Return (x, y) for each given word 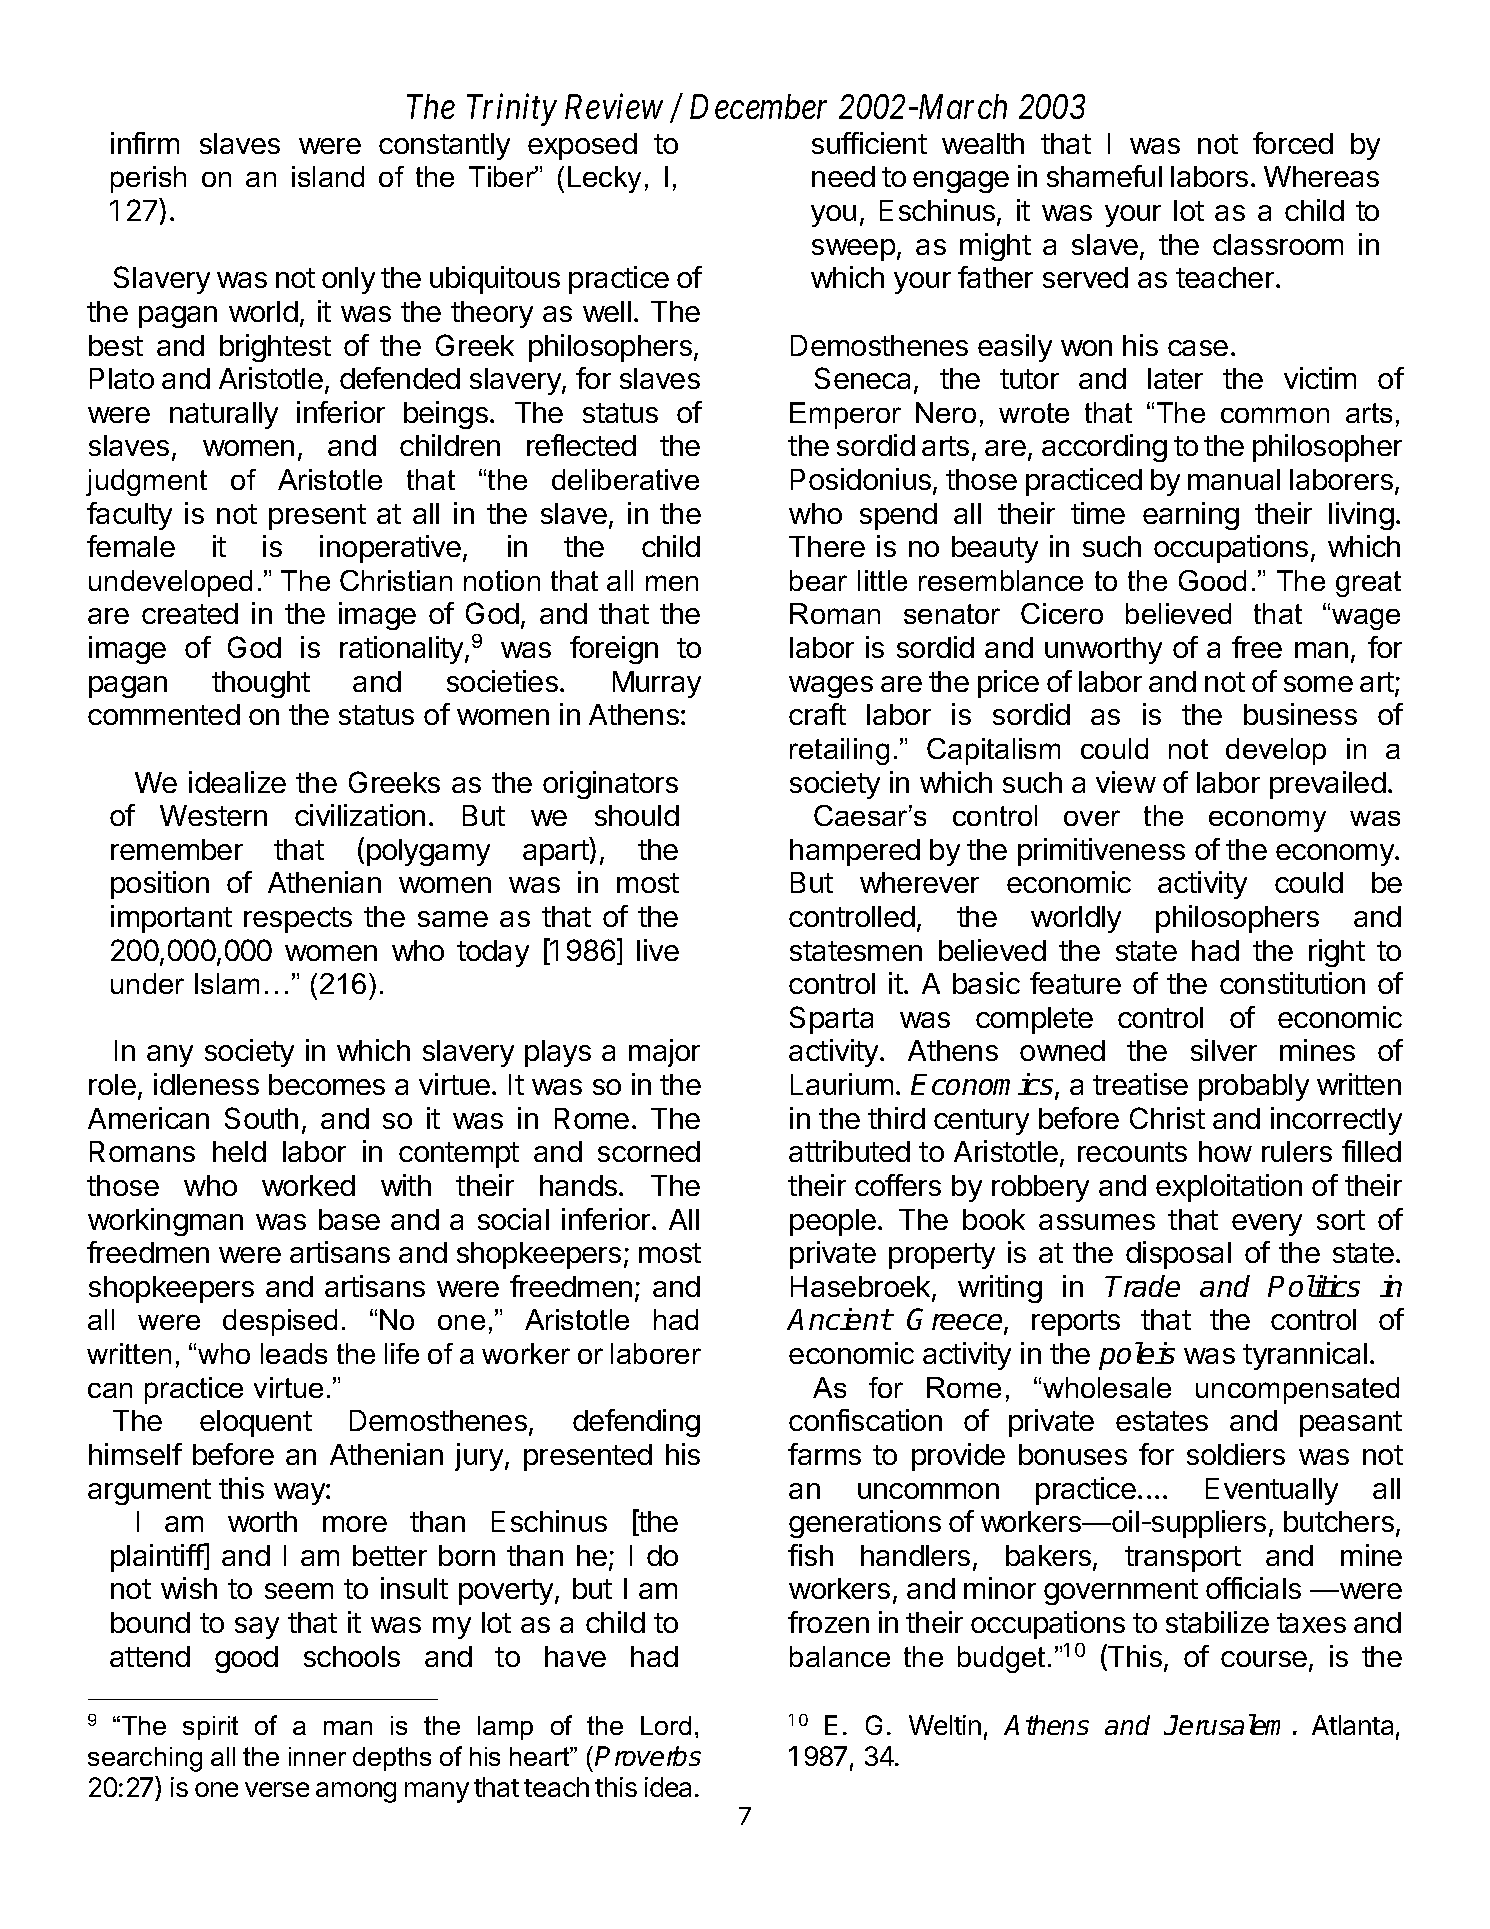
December (758, 106)
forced (1293, 143)
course (1264, 1659)
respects (298, 920)
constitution (1292, 983)
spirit (210, 1728)
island (328, 176)
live (658, 950)
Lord (666, 1725)
